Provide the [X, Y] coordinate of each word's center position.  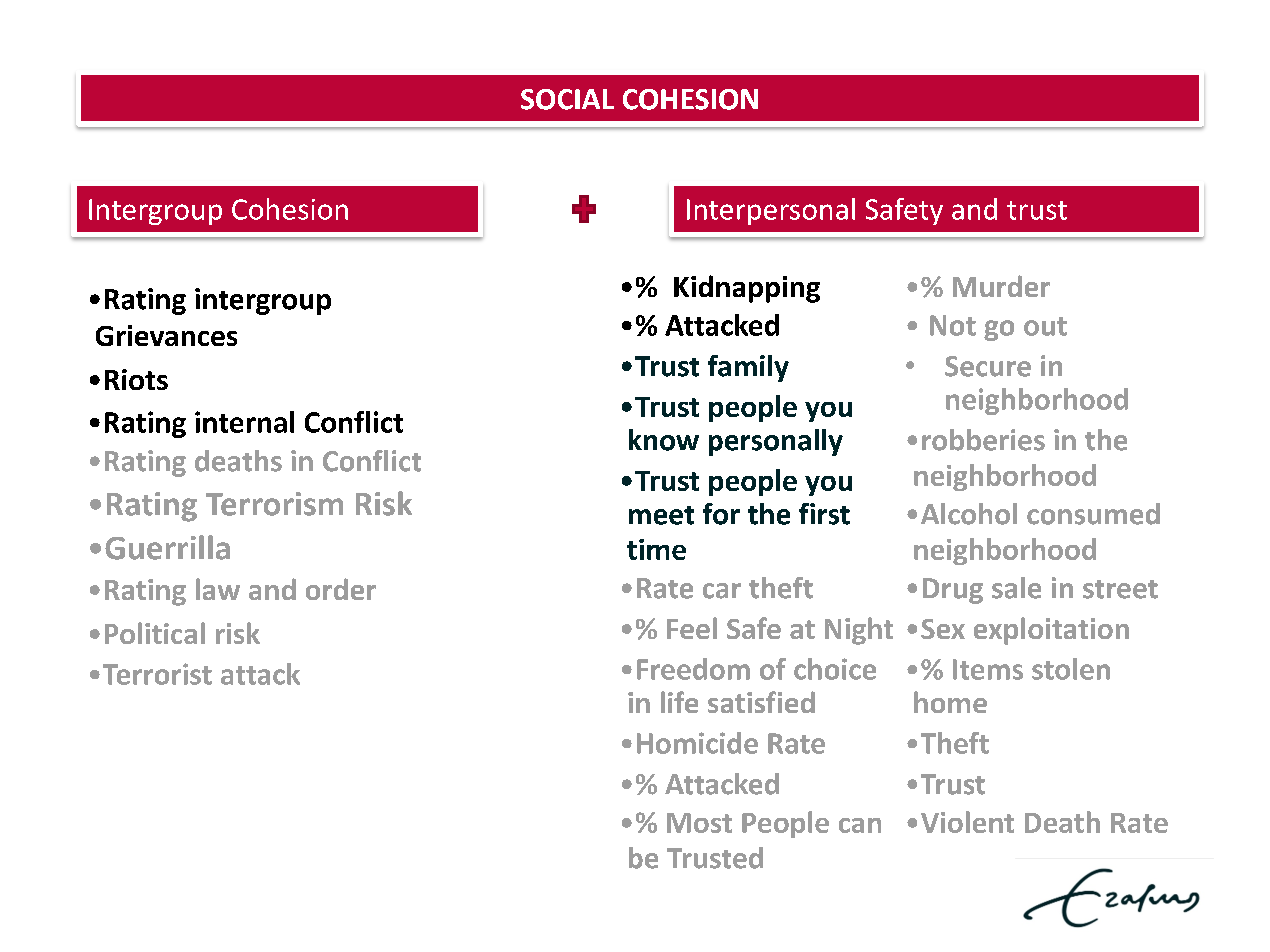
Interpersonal [771, 211]
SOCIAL [567, 99]
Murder [1001, 286]
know [664, 440]
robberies [983, 440]
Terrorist [157, 674]
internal [244, 422]
